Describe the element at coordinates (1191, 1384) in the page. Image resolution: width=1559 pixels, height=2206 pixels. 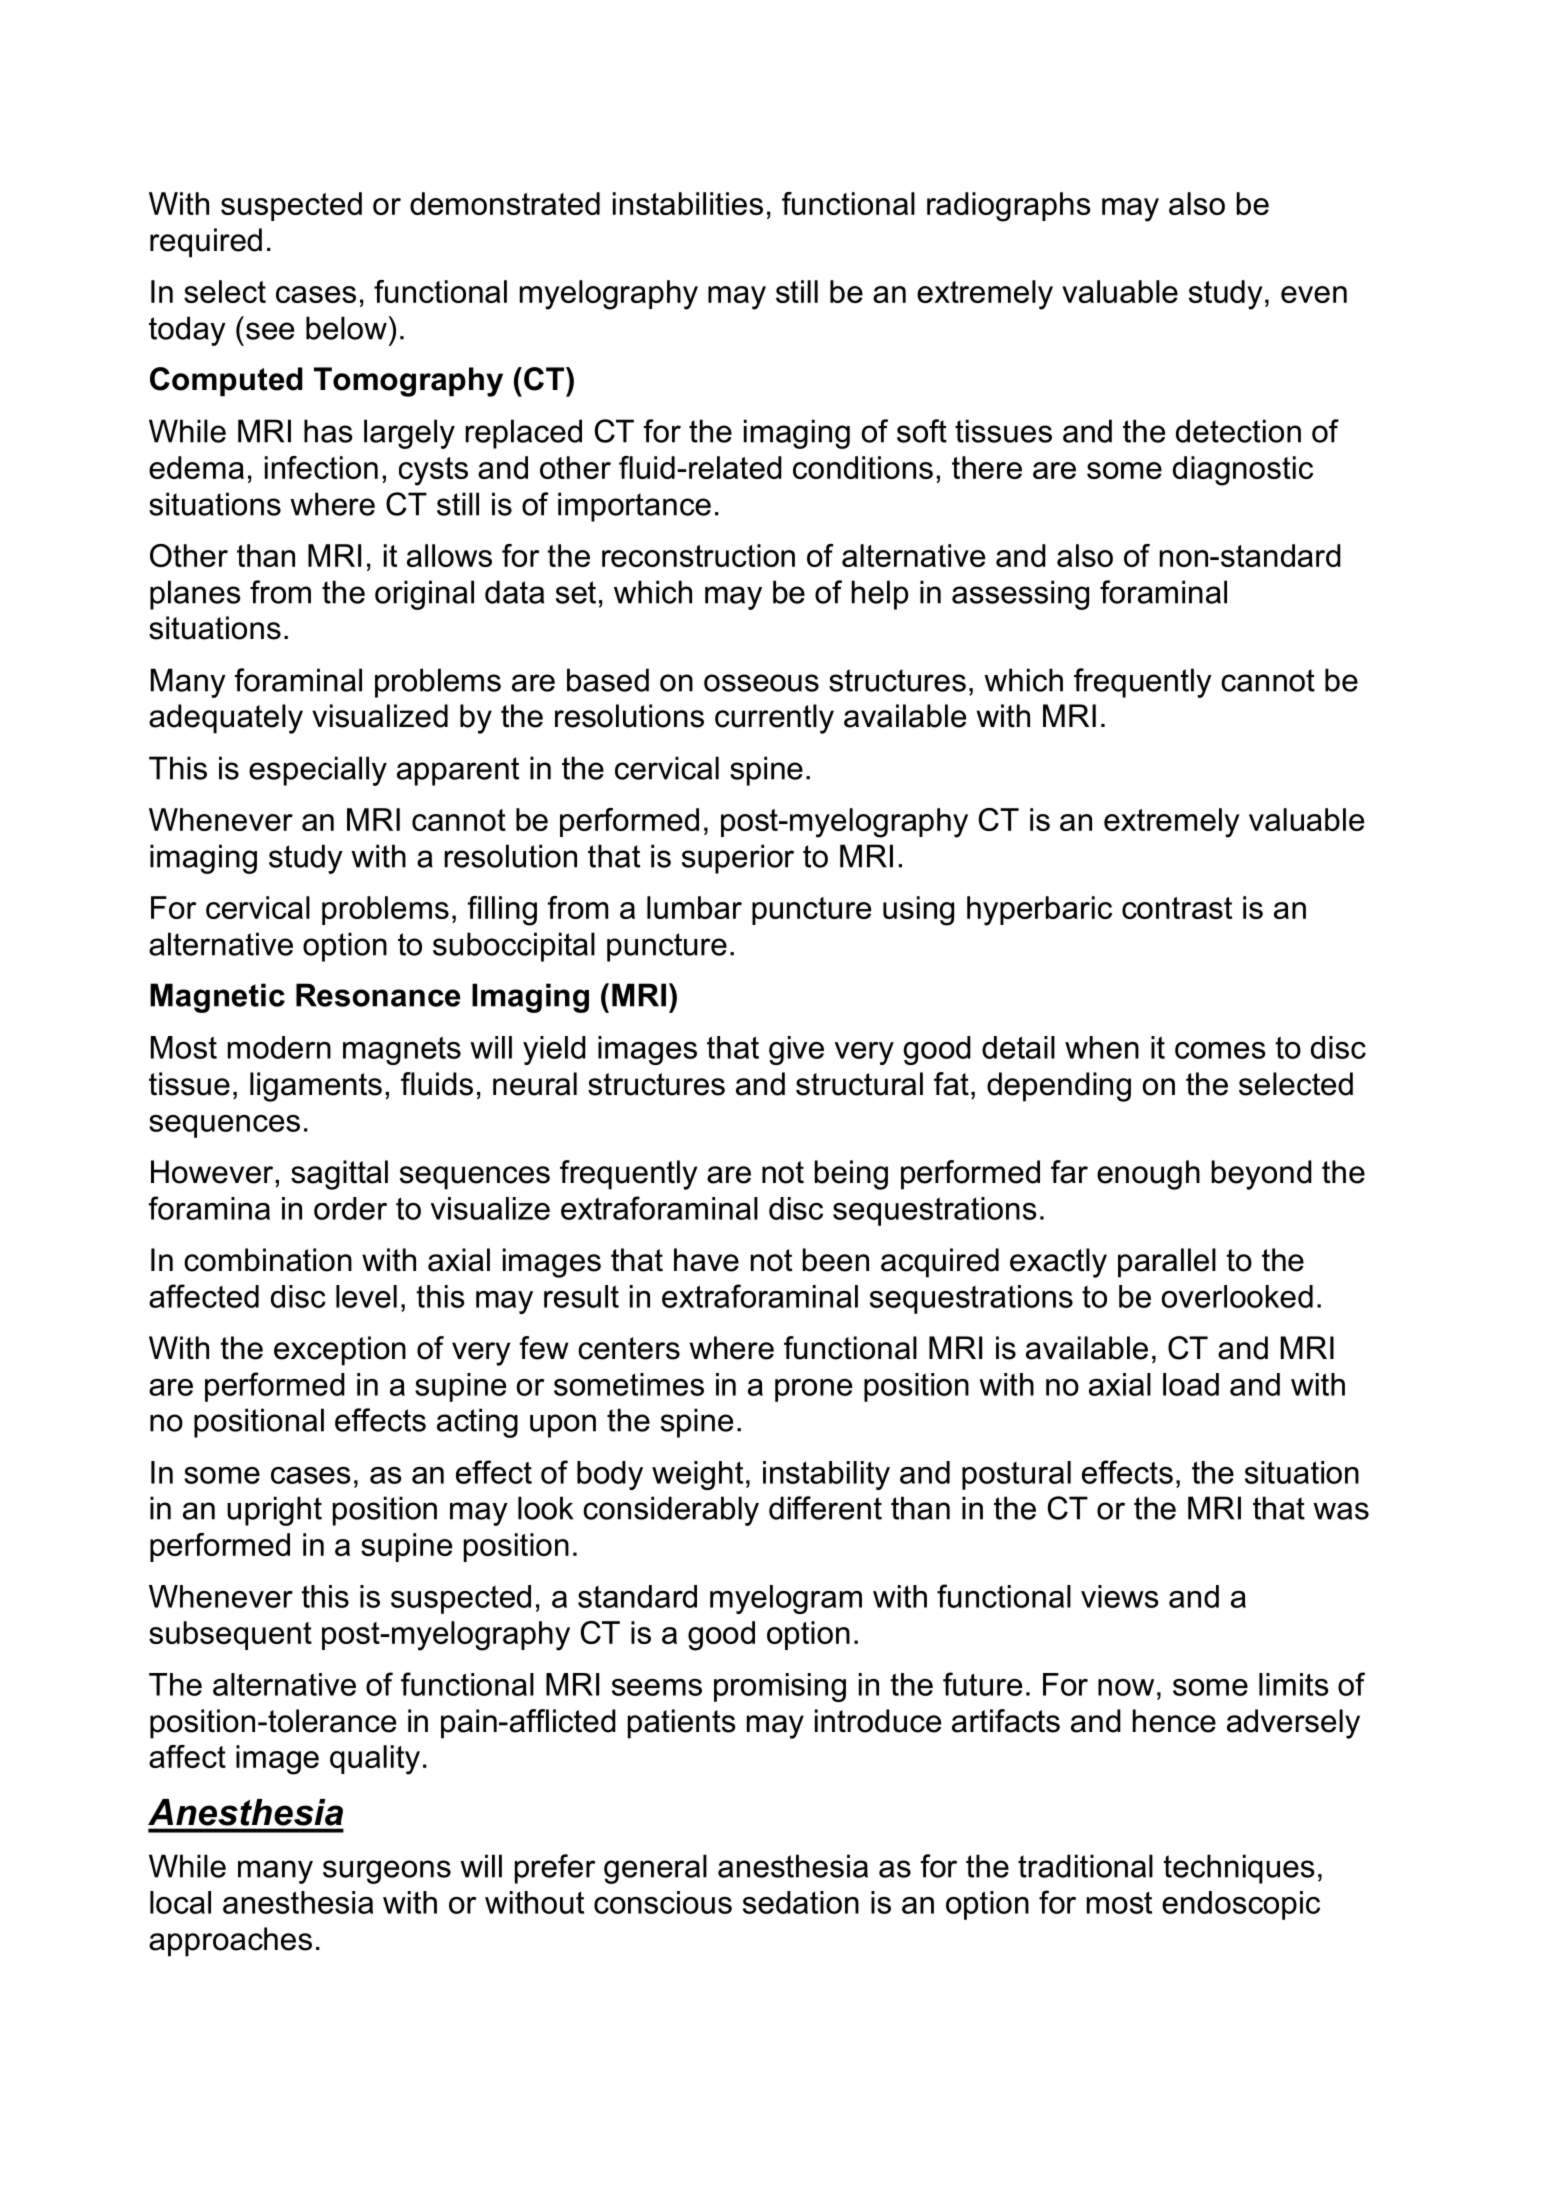
I see `load` at that location.
